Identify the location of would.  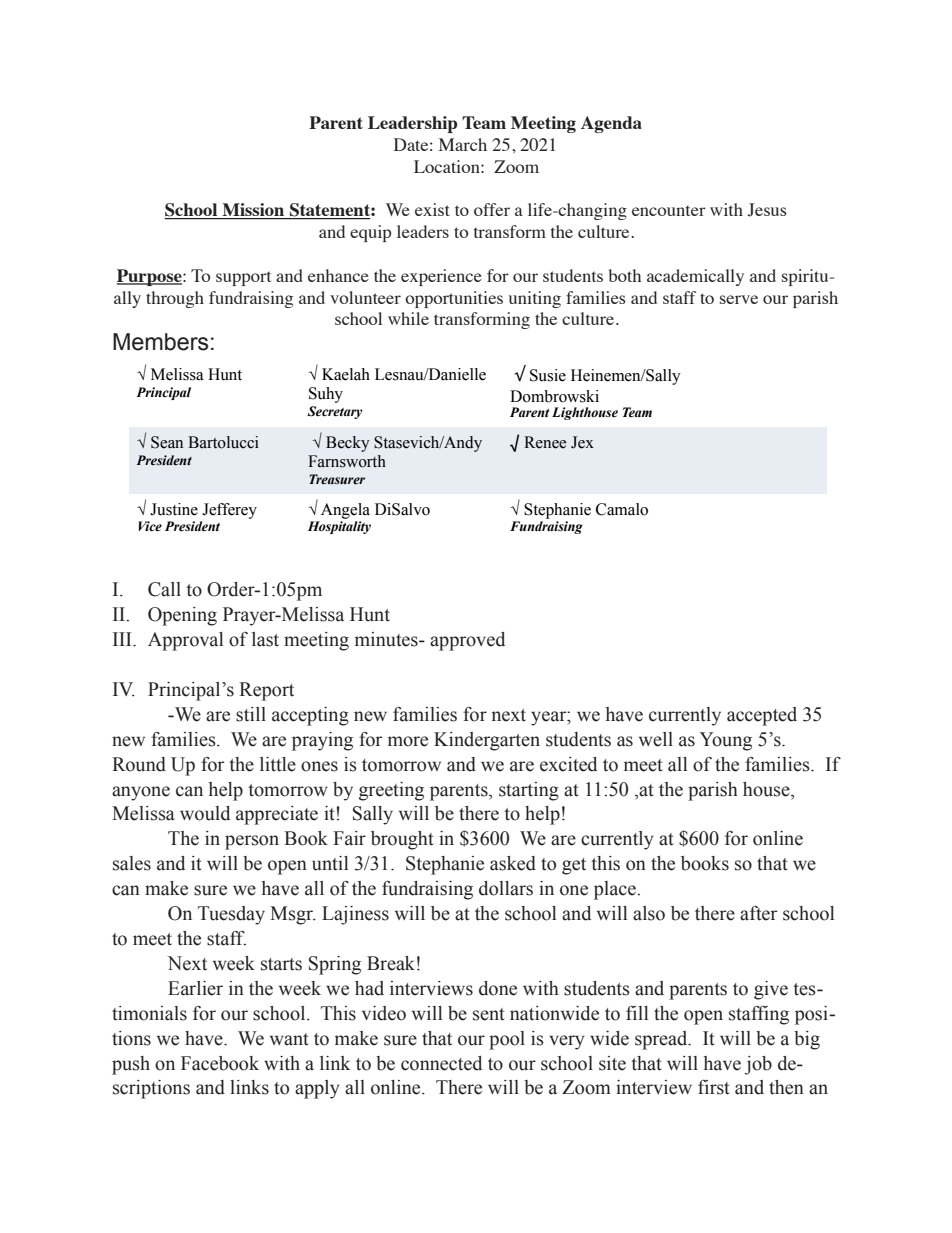
(205, 813).
